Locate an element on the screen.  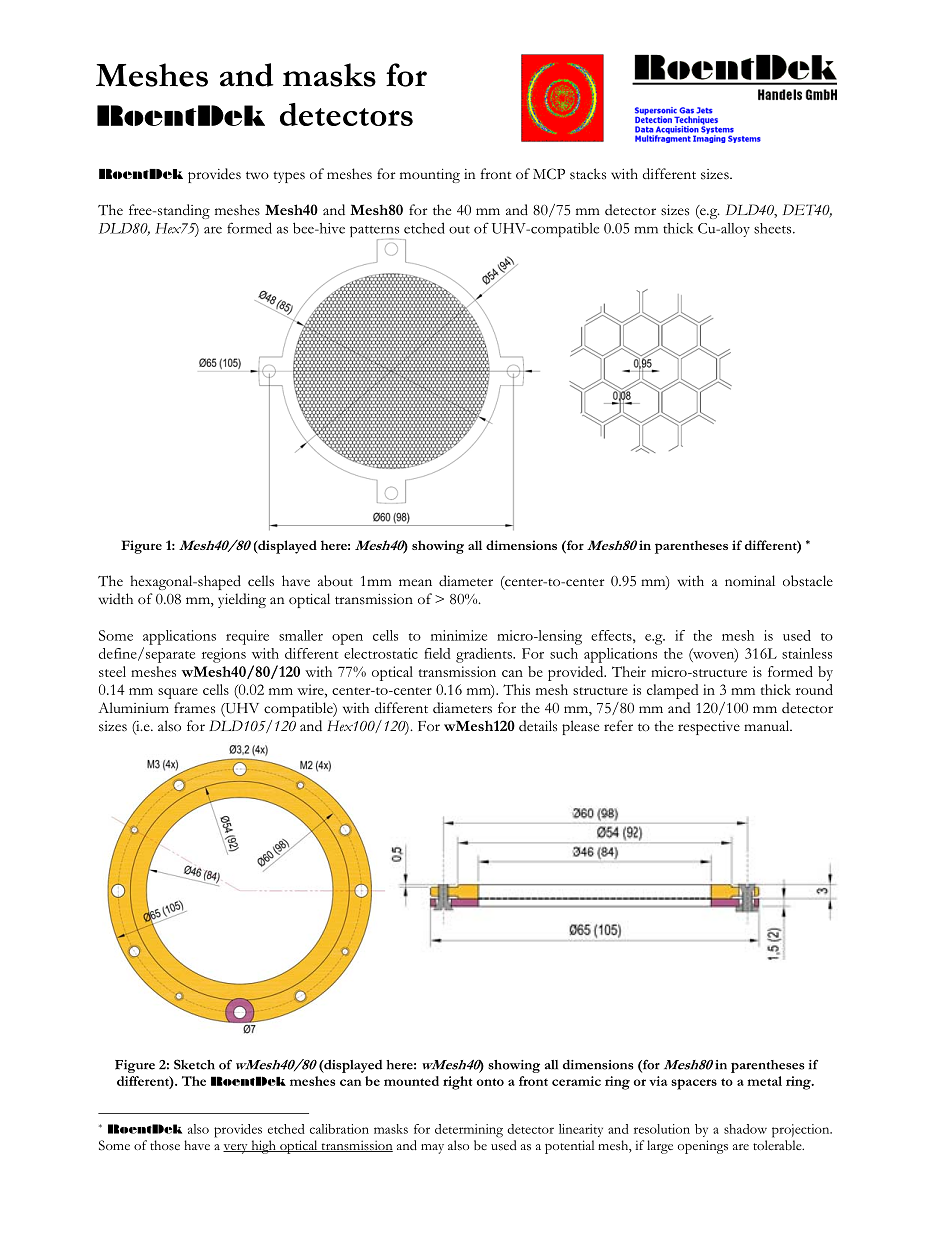
those is located at coordinates (165, 1145).
